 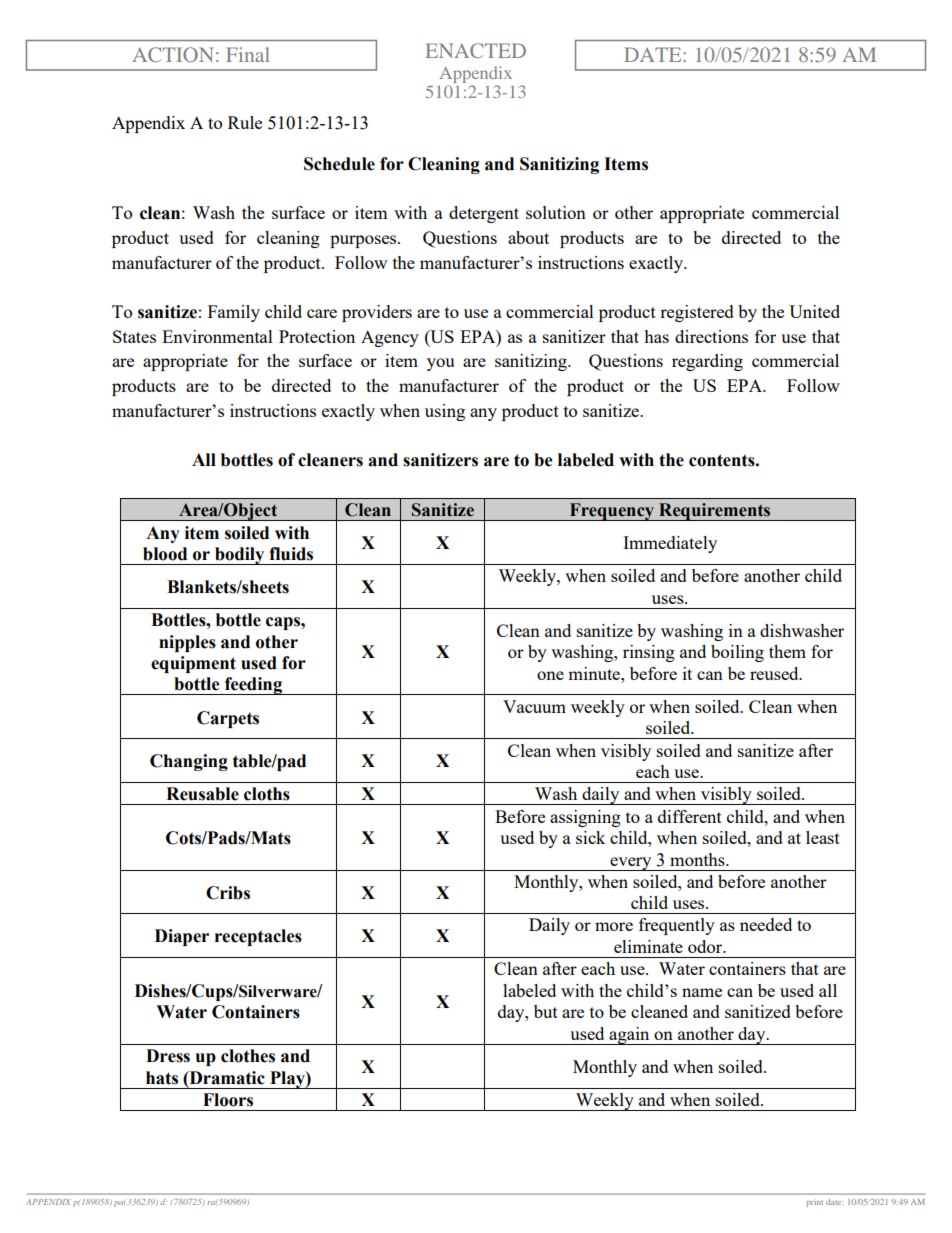 I want to click on Final, so click(x=248, y=54).
